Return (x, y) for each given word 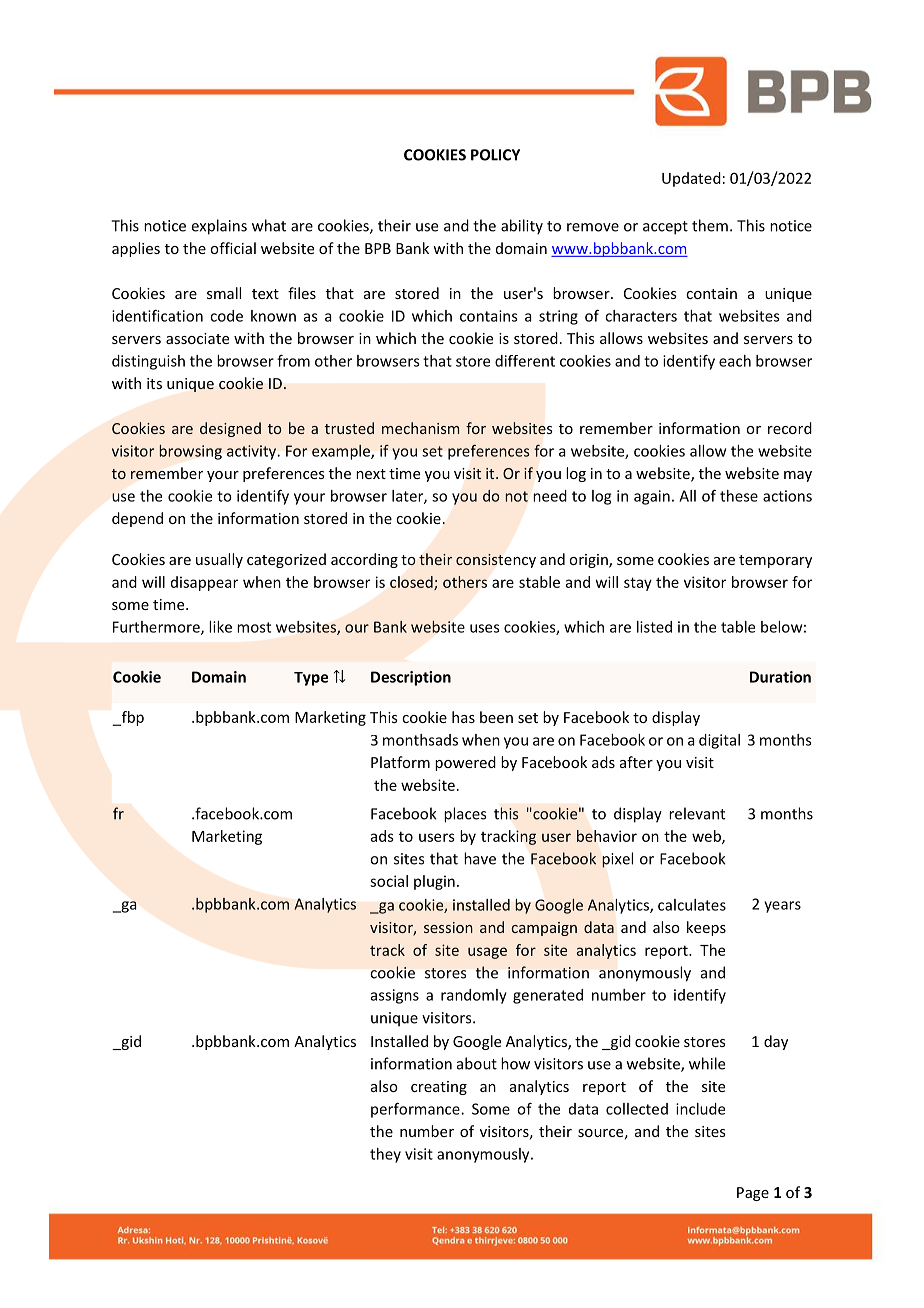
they (385, 1155)
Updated (691, 179)
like (220, 627)
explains (219, 227)
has (463, 717)
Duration (780, 677)
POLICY (495, 155)
